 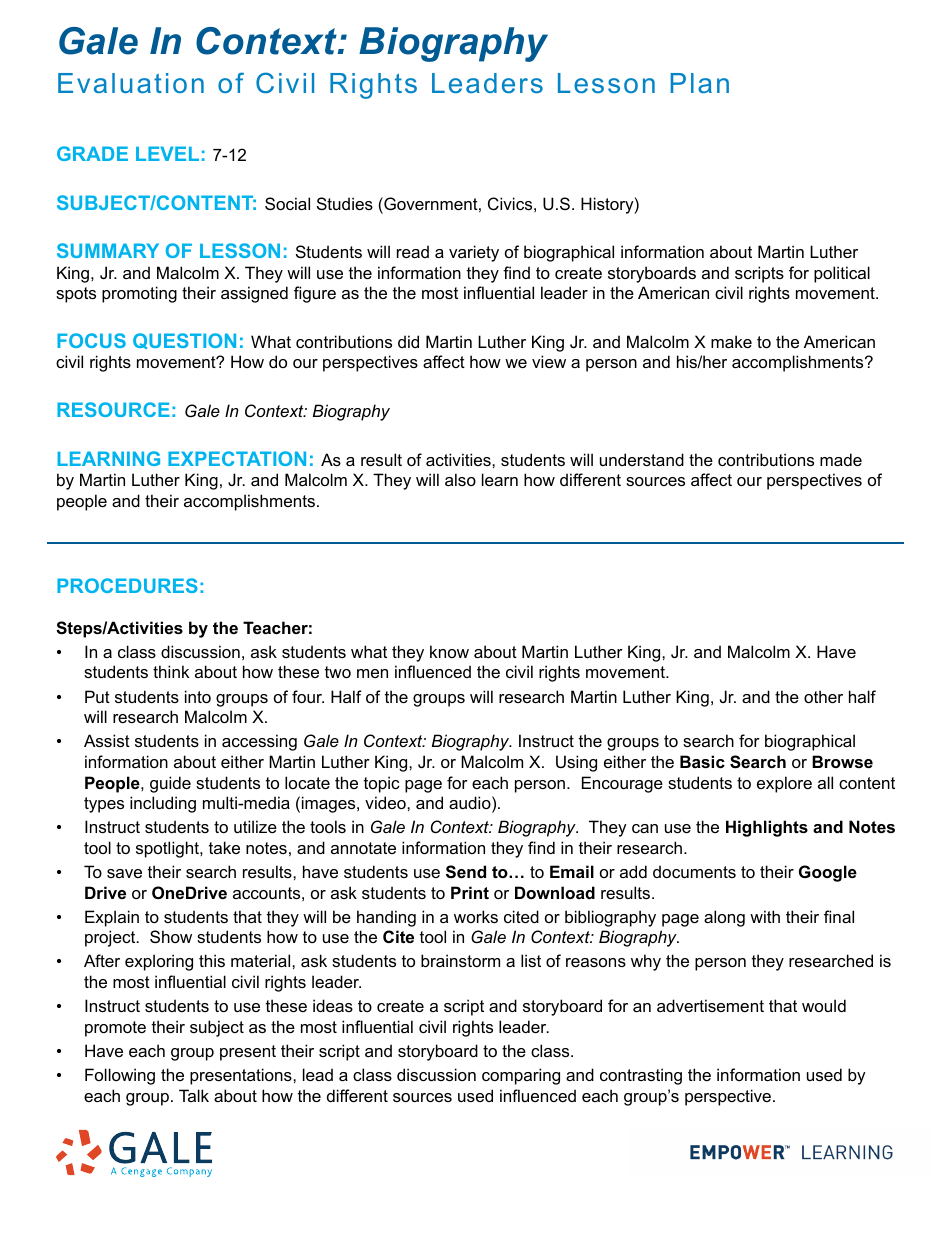 I want to click on spotlight, so click(x=168, y=849).
